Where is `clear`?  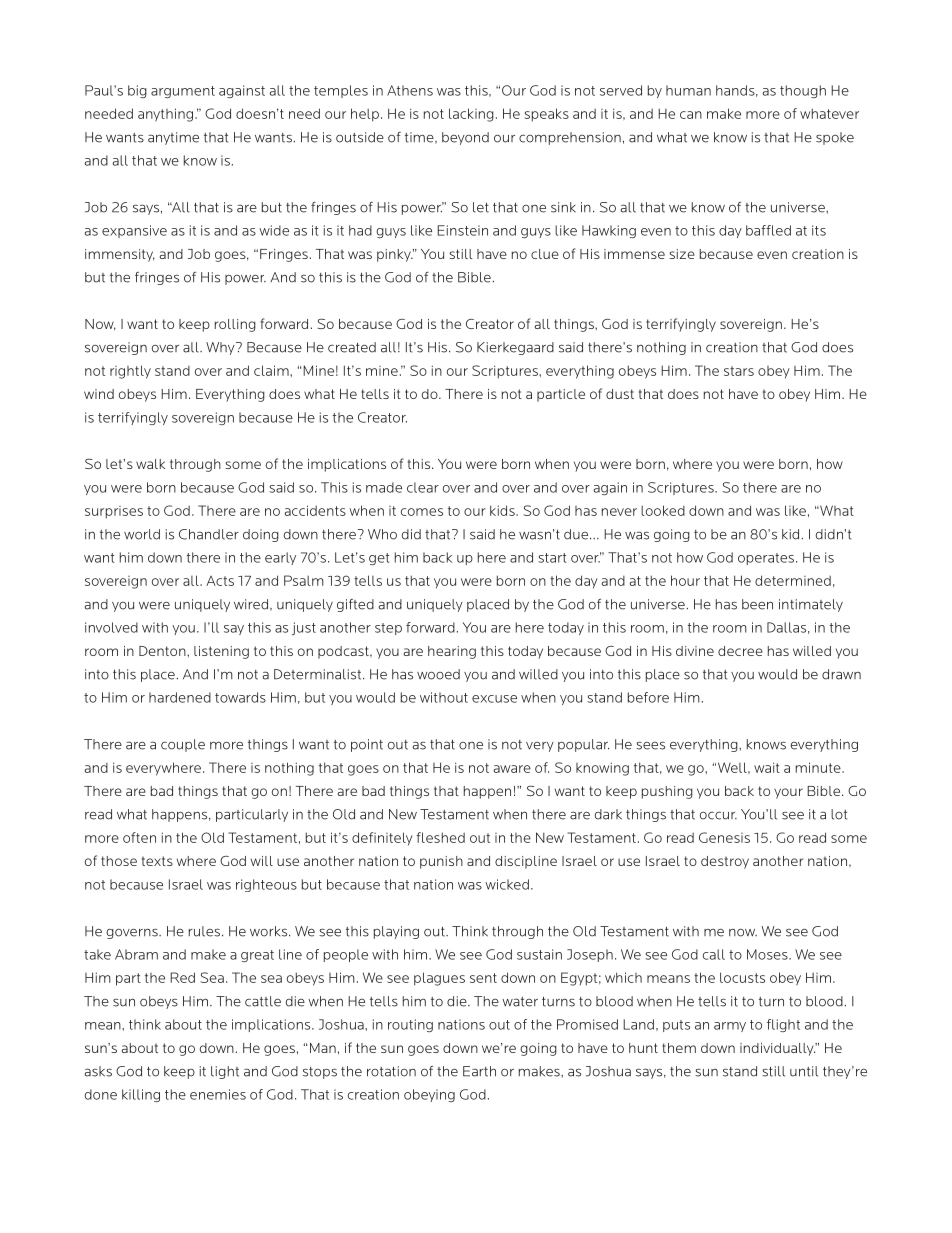 clear is located at coordinates (423, 487).
